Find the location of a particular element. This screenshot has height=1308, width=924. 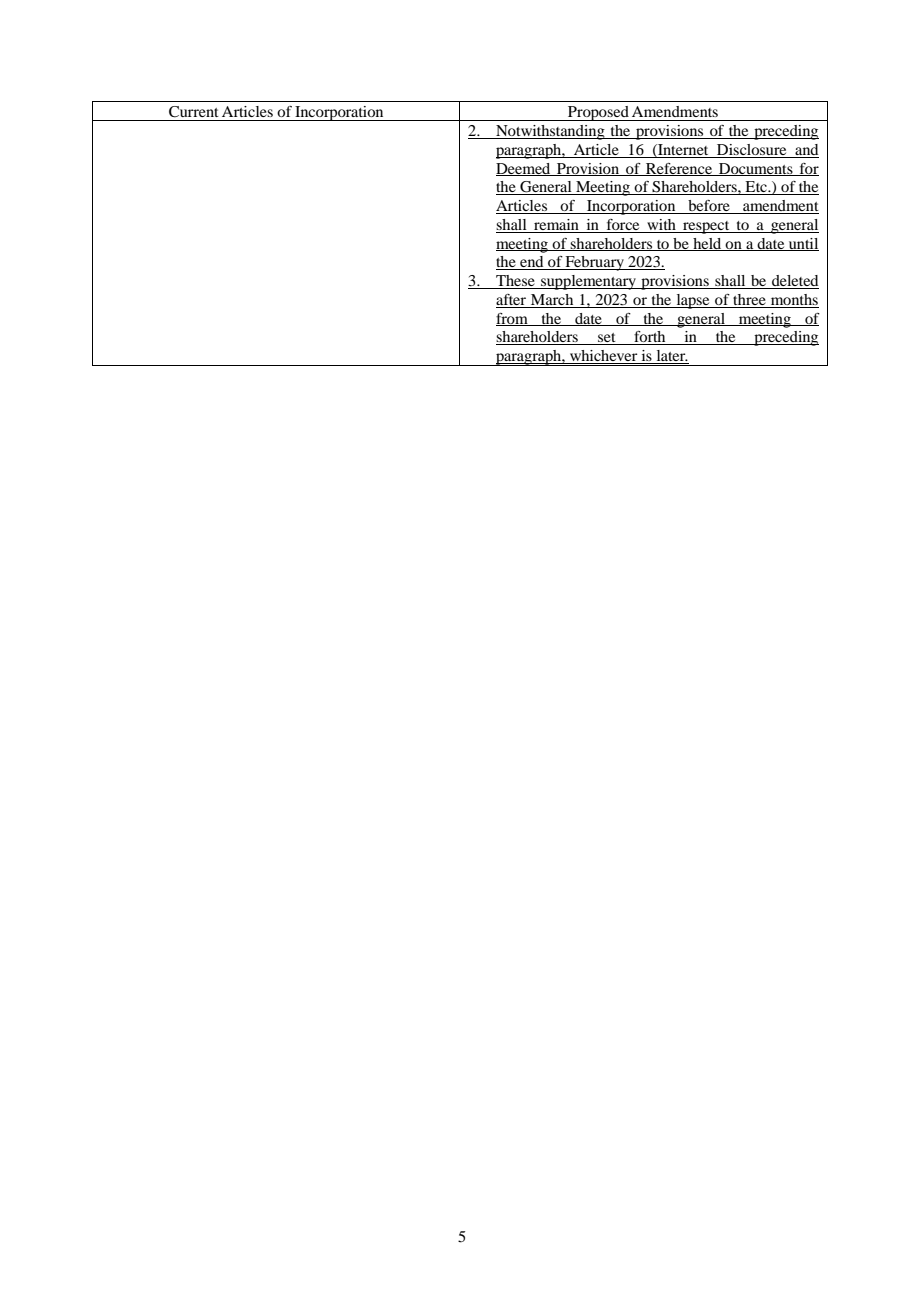

later is located at coordinates (671, 357).
